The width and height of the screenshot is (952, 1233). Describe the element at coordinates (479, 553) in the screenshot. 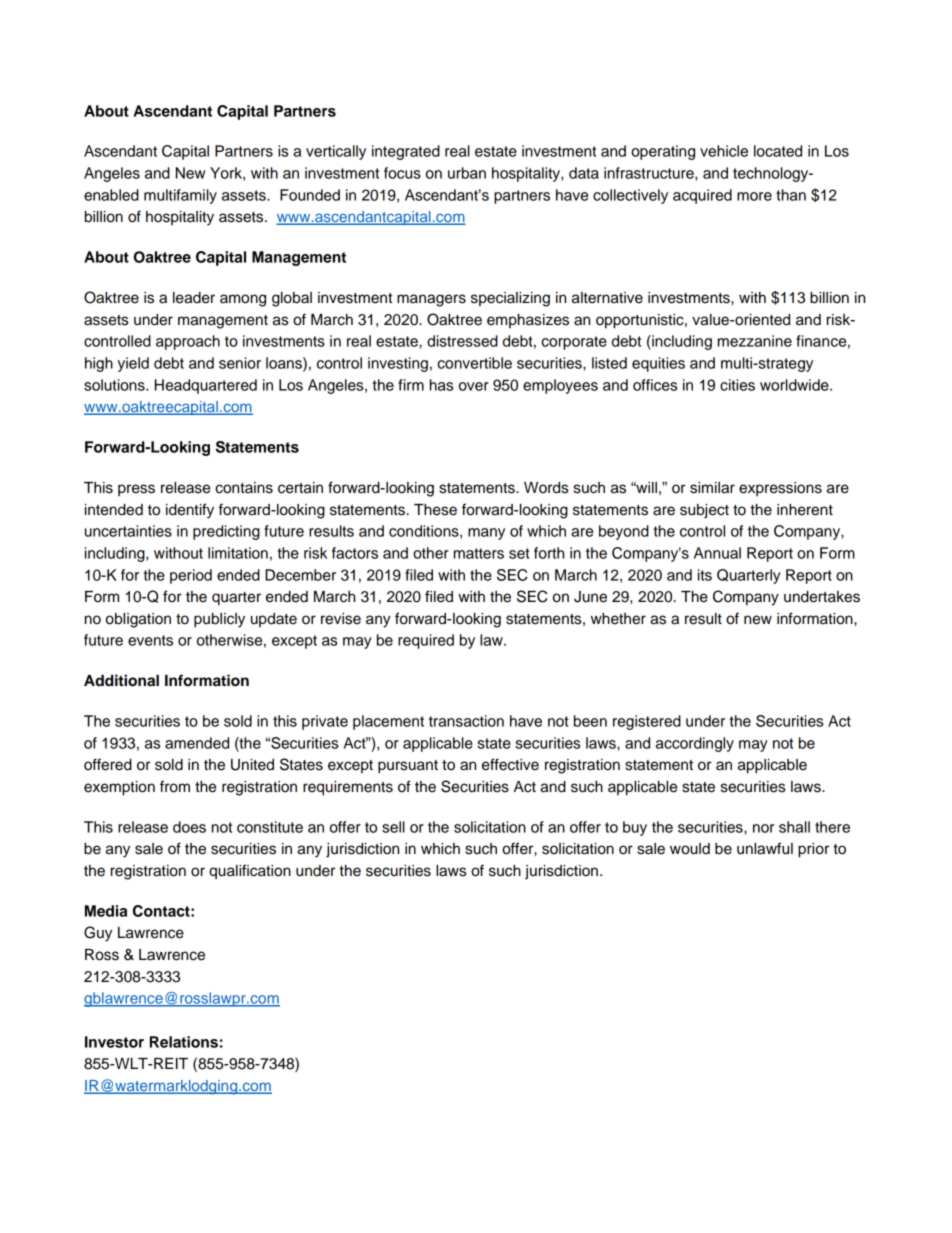

I see `matters` at that location.
